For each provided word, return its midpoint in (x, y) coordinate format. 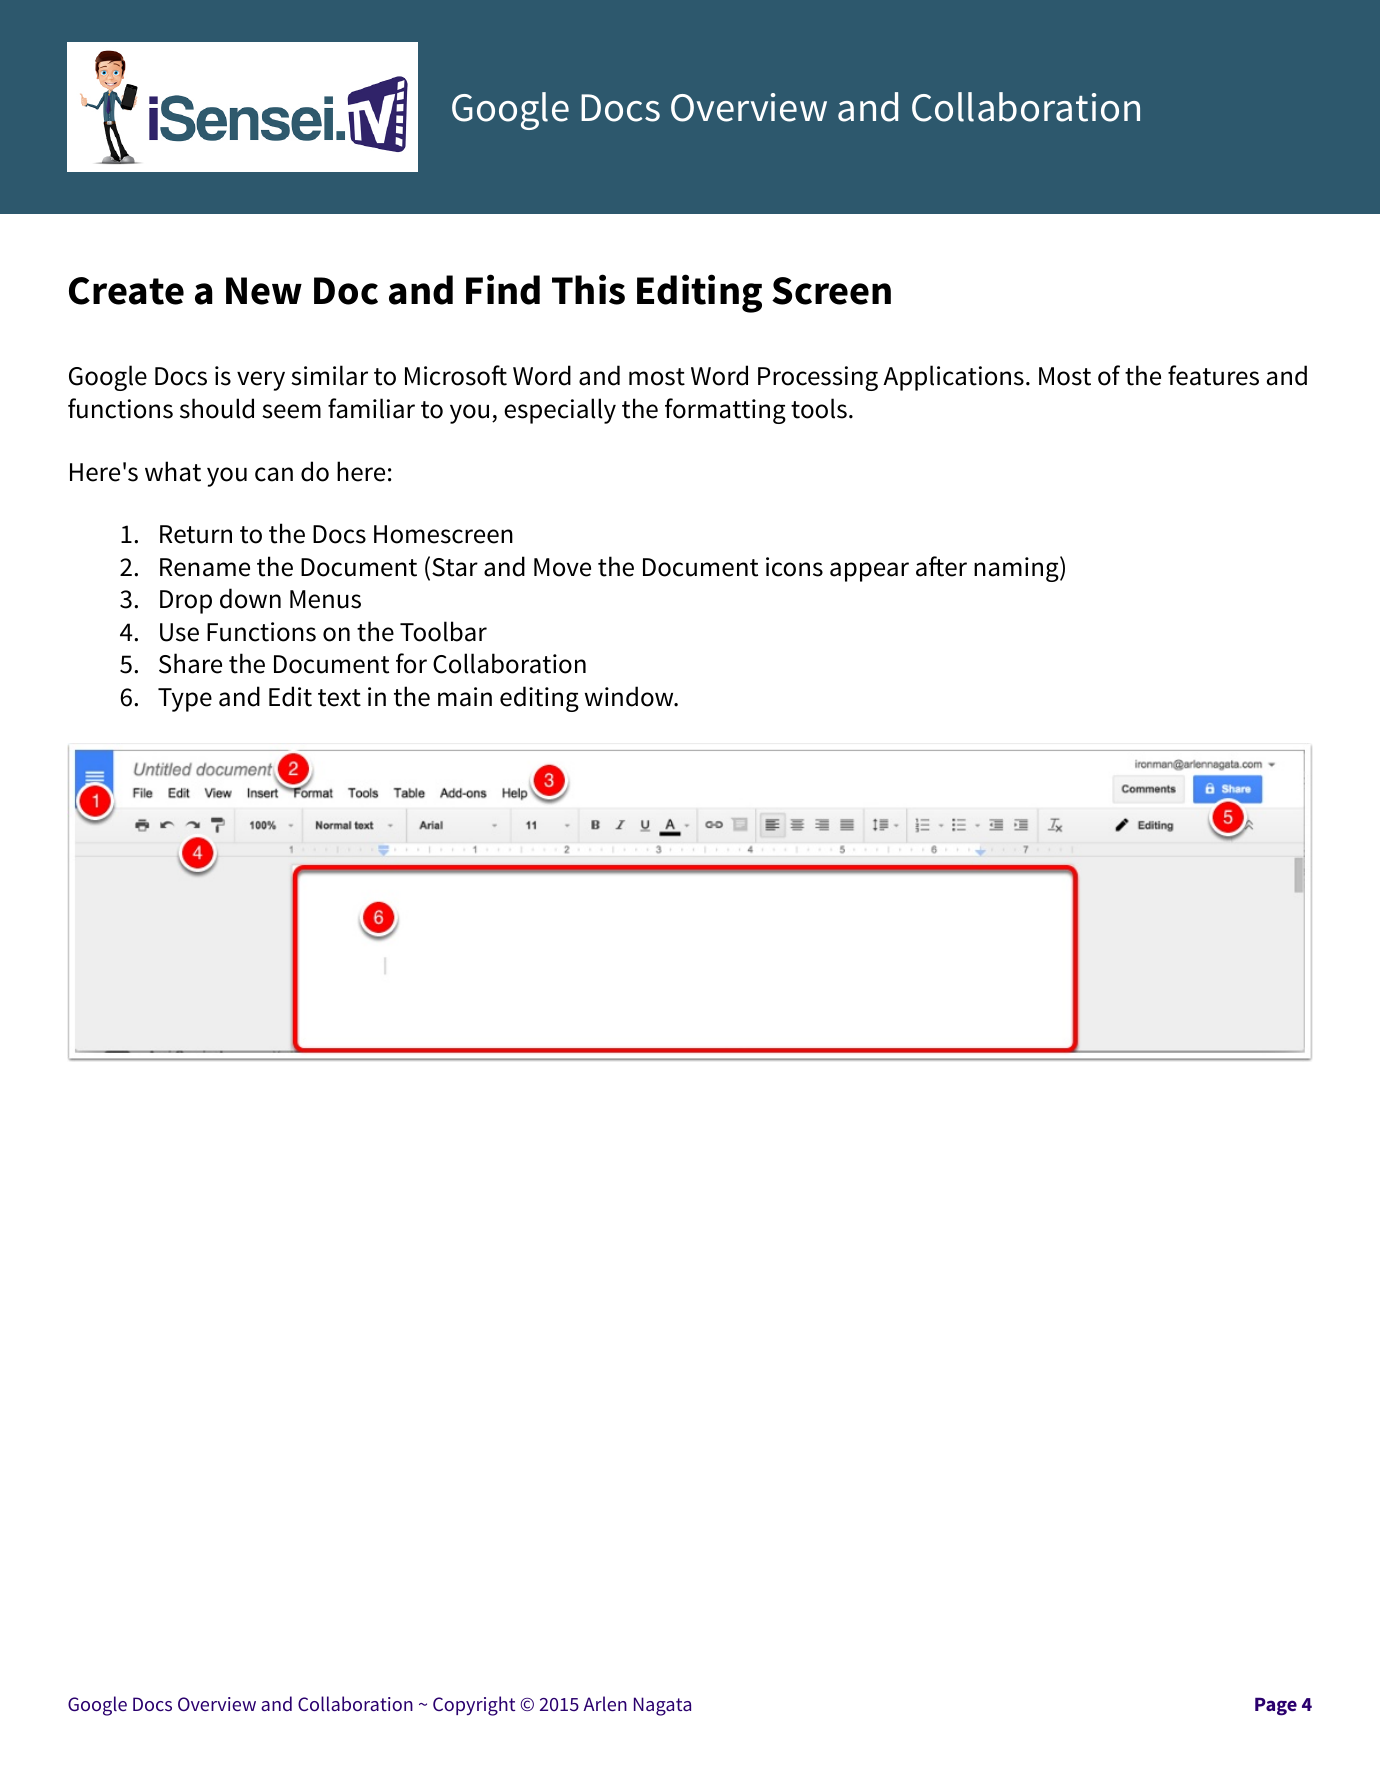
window (630, 696)
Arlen (605, 1703)
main (465, 697)
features (1213, 375)
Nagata (662, 1706)
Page (1276, 1707)
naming (1017, 569)
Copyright (474, 1706)
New (264, 291)
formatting (725, 411)
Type (185, 700)
